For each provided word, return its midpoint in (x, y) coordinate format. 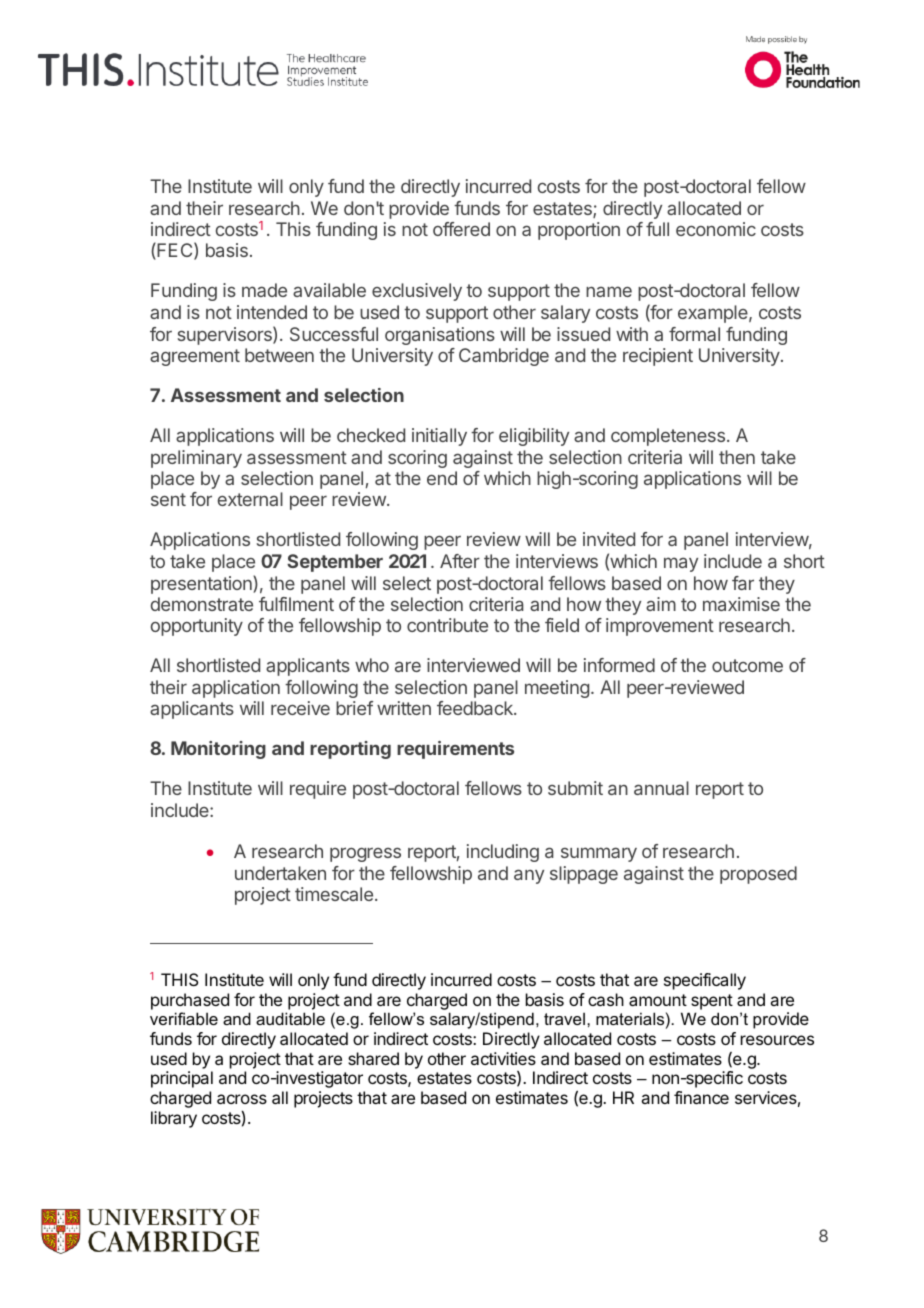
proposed (758, 875)
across (242, 1099)
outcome (747, 665)
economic (716, 229)
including (503, 853)
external (250, 499)
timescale (334, 894)
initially (439, 437)
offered (461, 229)
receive (300, 708)
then (737, 457)
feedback (476, 708)
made (264, 290)
